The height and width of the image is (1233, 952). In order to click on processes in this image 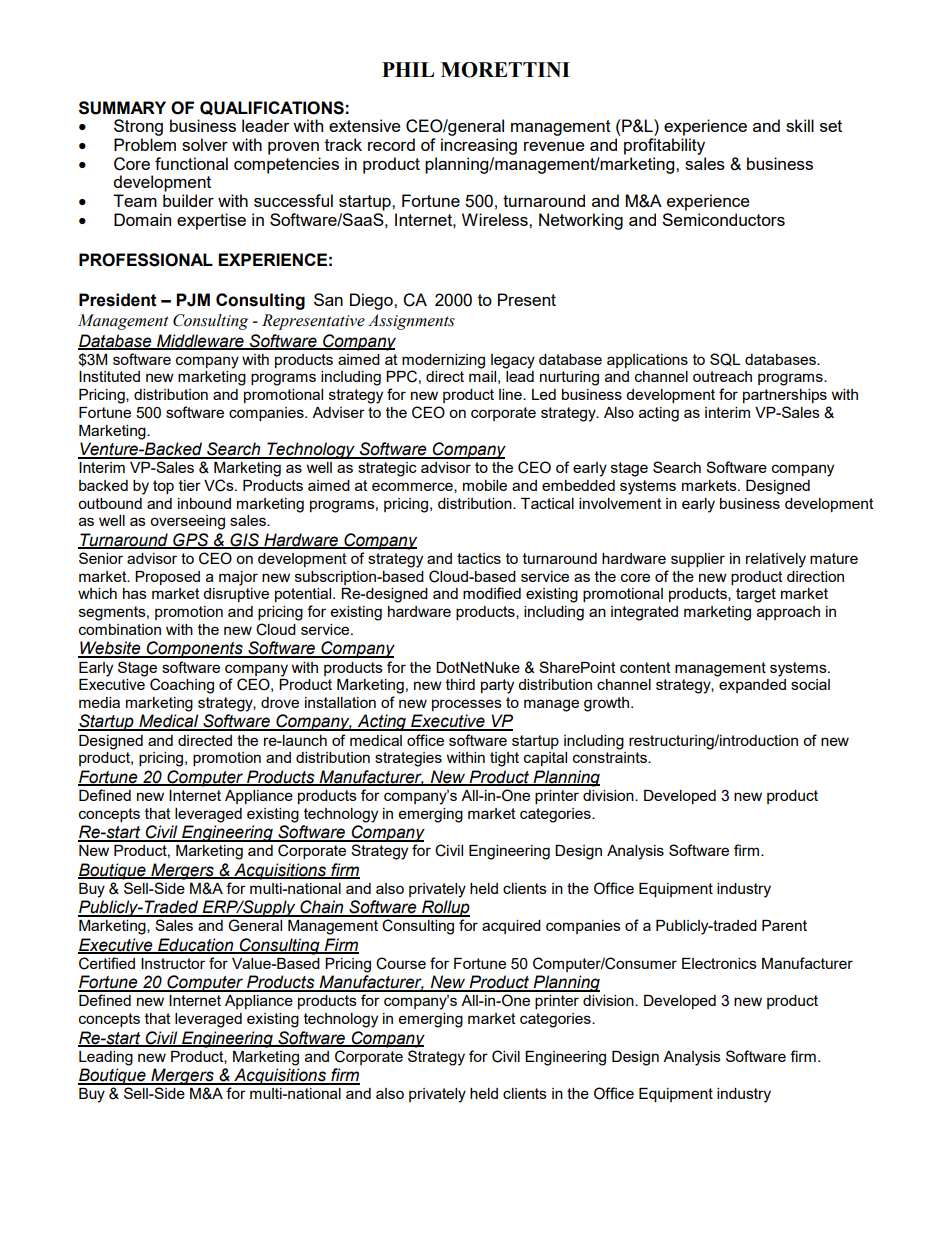, I will do `click(467, 705)`.
